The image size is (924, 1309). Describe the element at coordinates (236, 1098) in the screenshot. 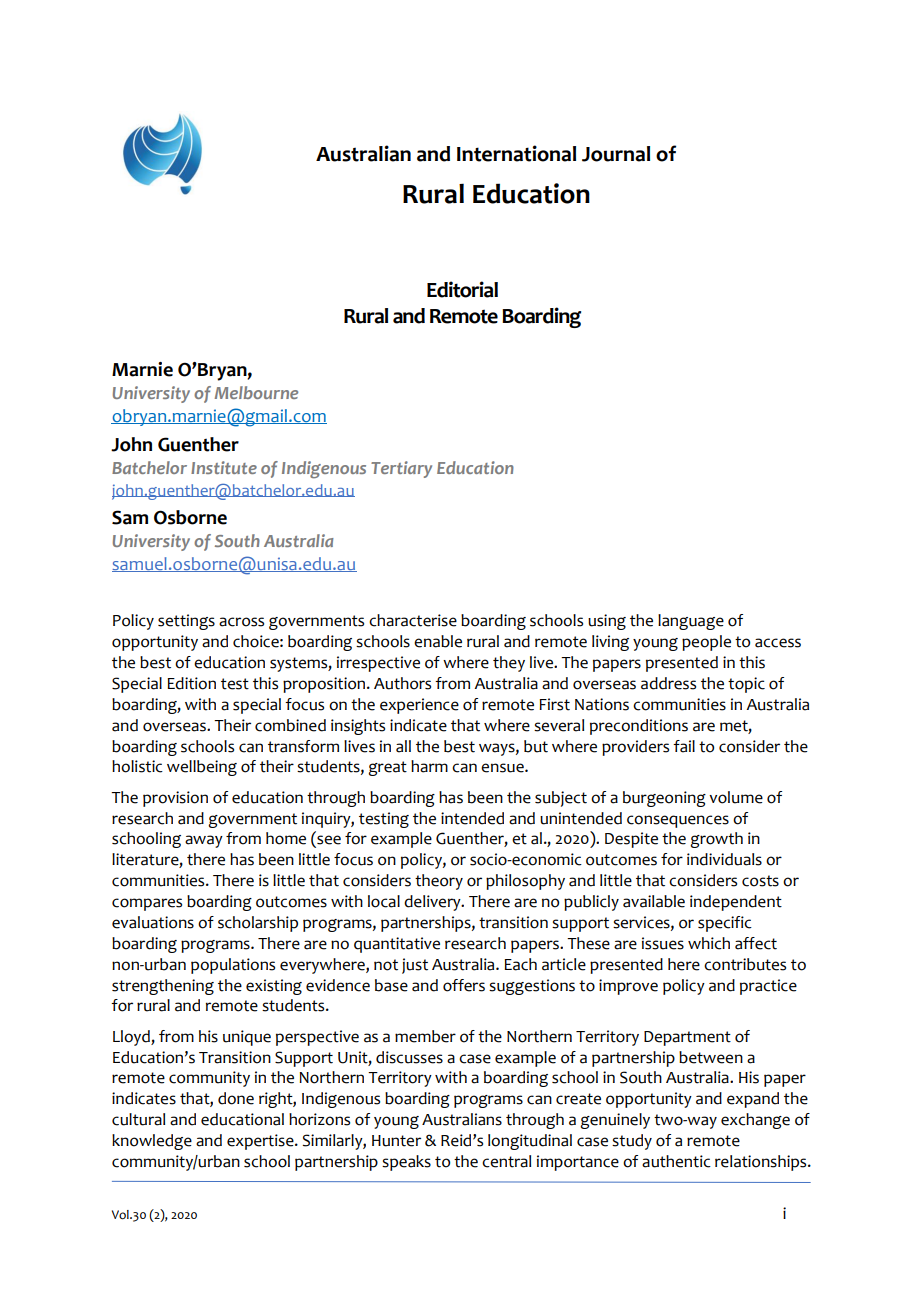

I see `done` at that location.
